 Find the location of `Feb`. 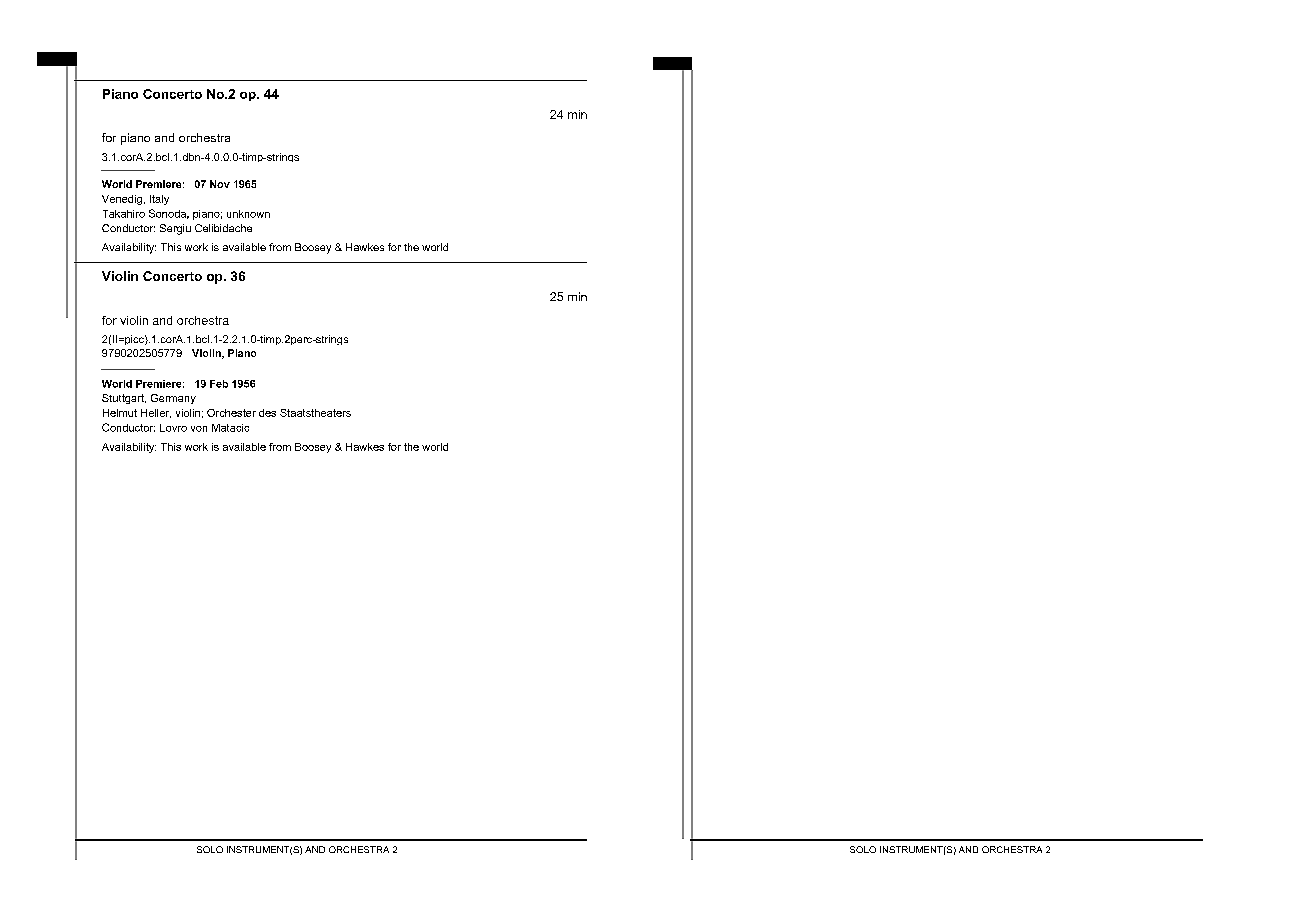

Feb is located at coordinates (219, 384).
